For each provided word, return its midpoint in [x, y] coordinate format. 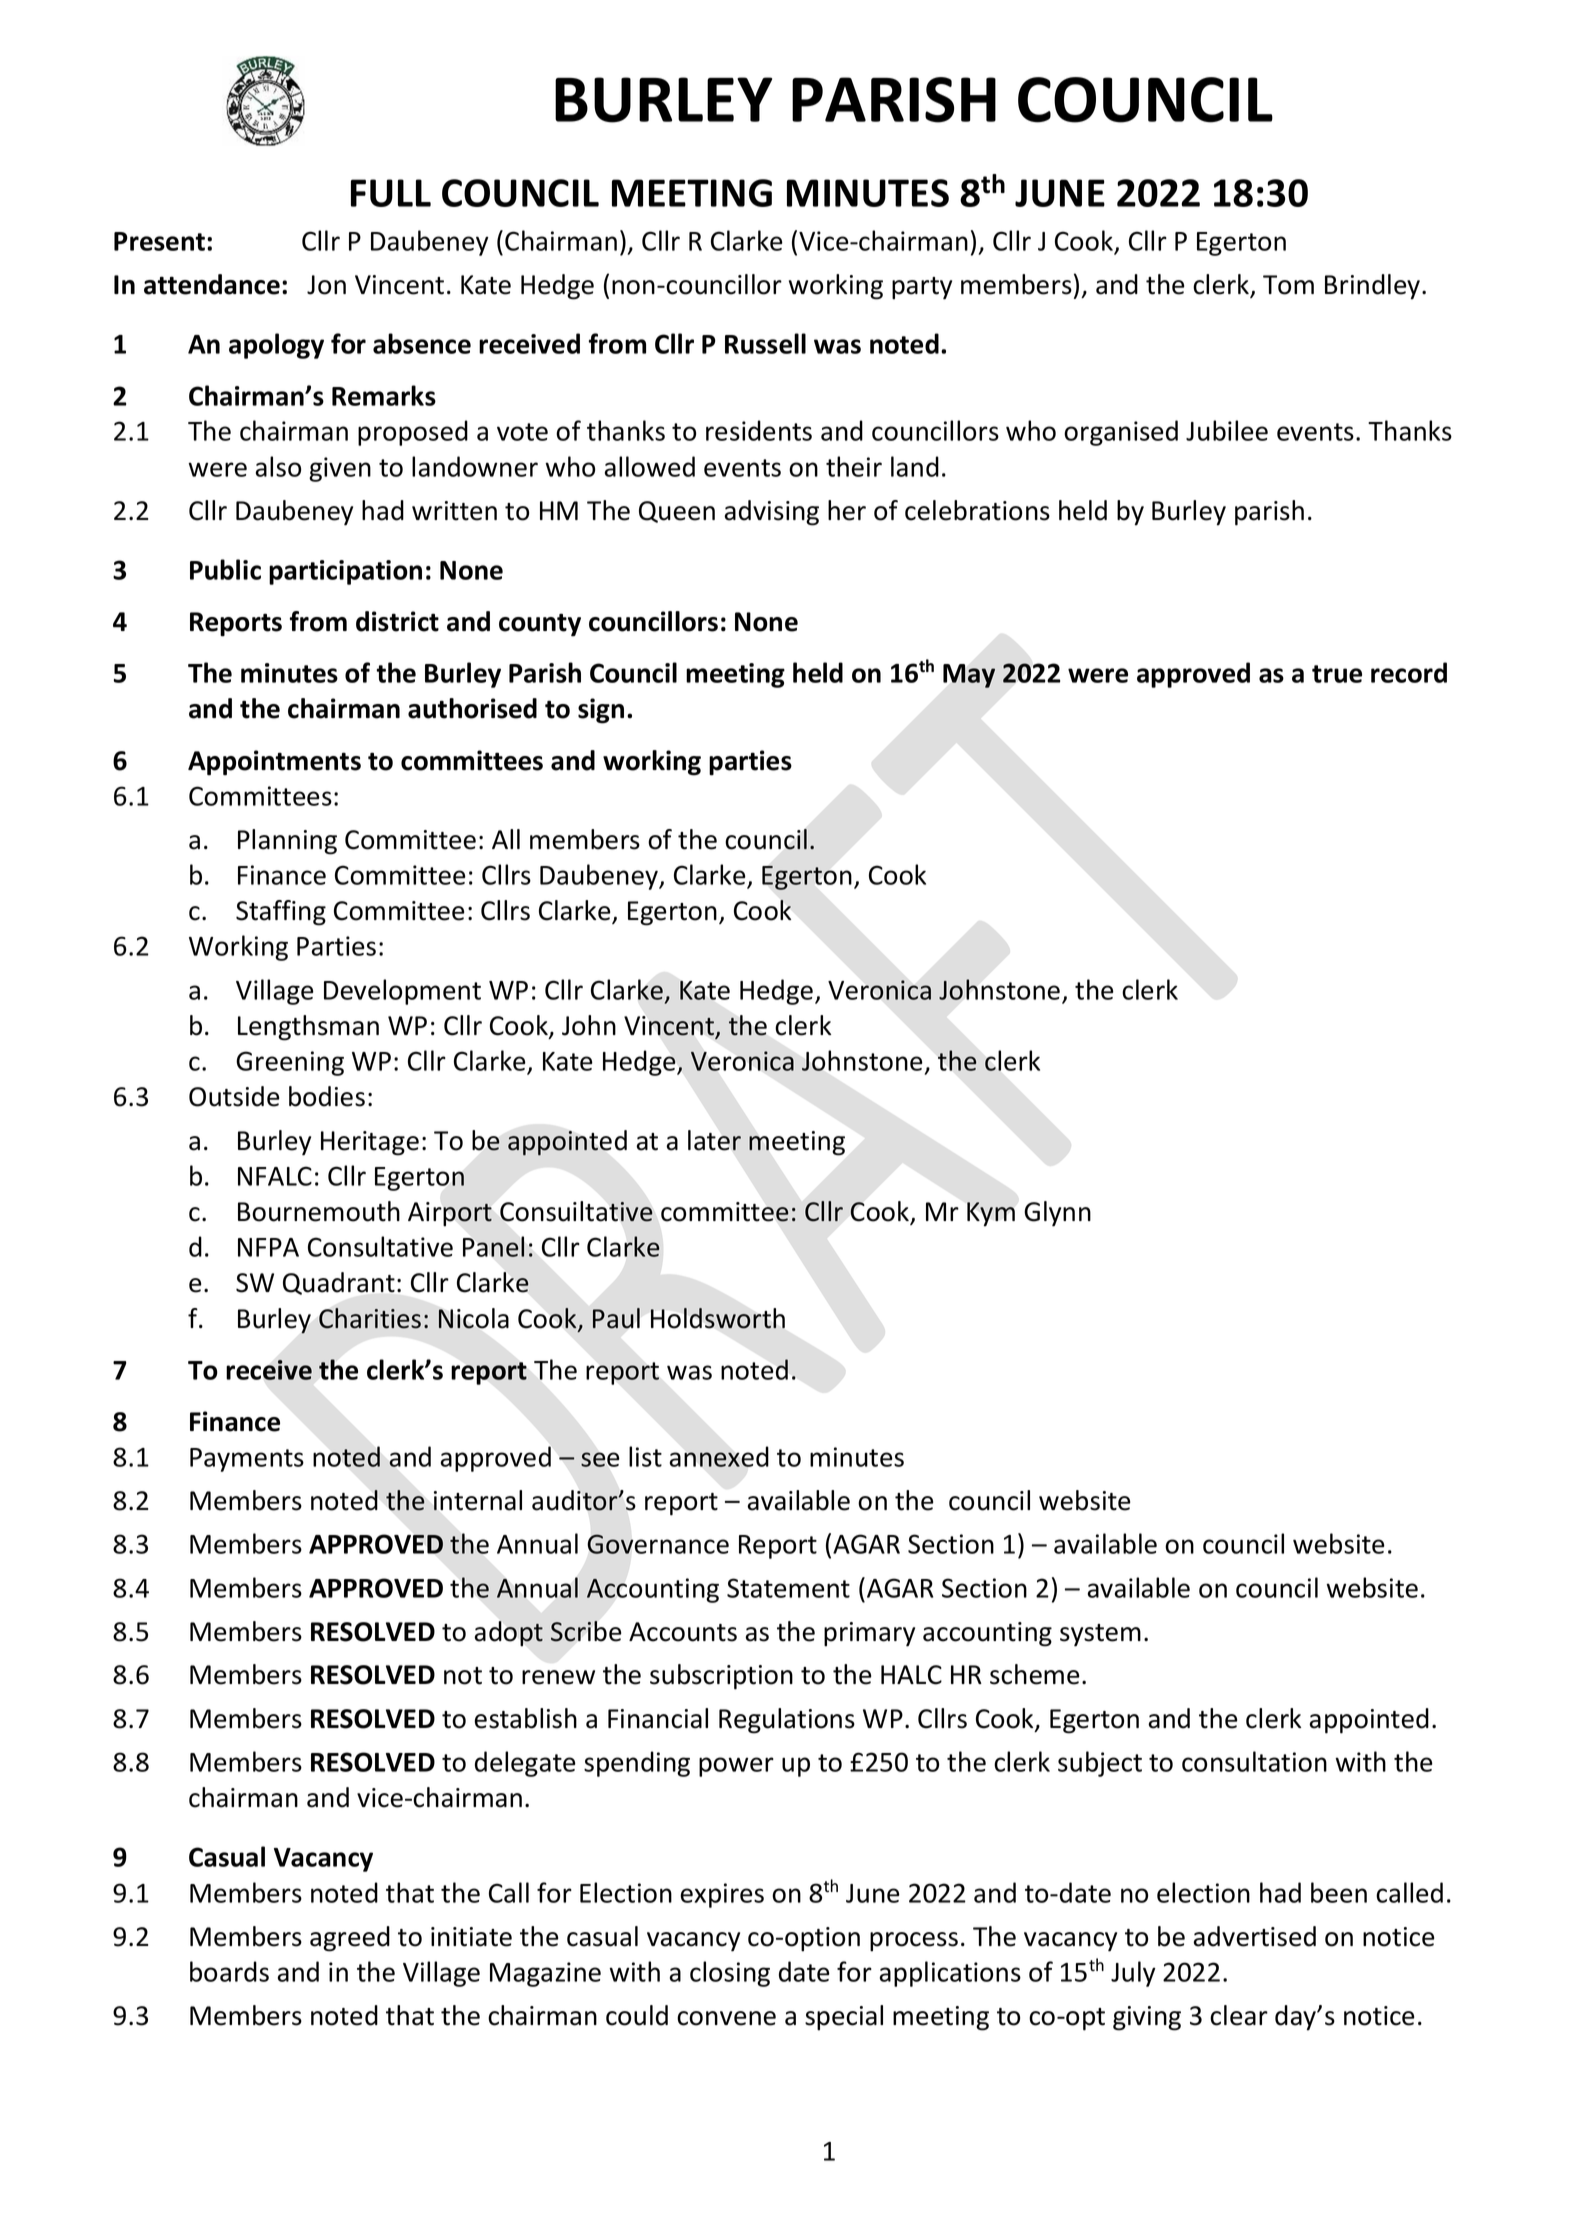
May [969, 676]
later [714, 1140]
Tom [1288, 285]
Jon [326, 285]
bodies [327, 1096]
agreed [350, 1939]
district [397, 621]
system [1100, 1635]
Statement [788, 1588]
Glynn [1057, 1214]
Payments [247, 1460]
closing [730, 1974]
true [1337, 674]
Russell [765, 343]
